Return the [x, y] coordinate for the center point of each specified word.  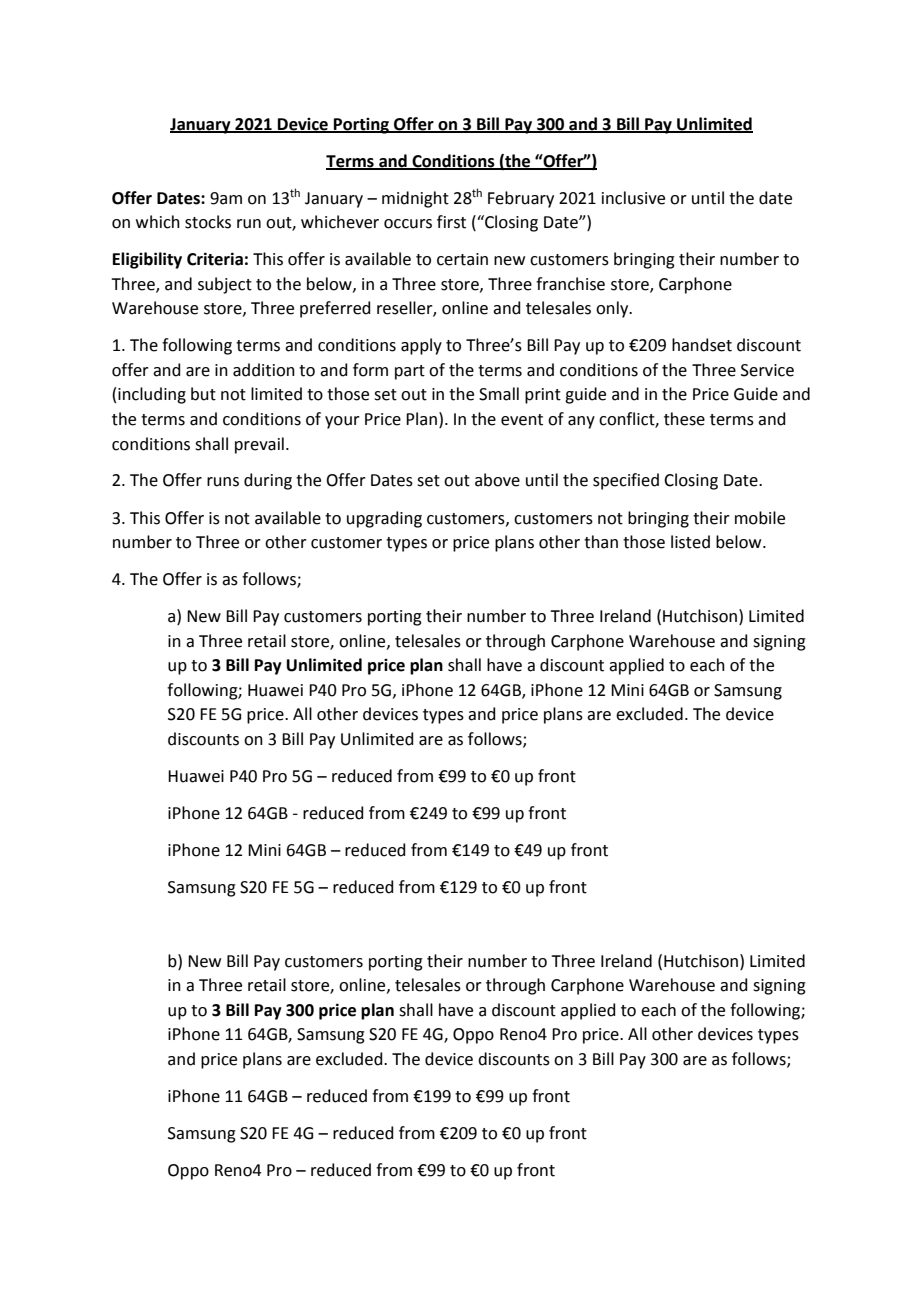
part [410, 372]
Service [767, 370]
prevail [259, 445]
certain [462, 259]
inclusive [633, 198]
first [451, 222]
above [497, 480]
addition [264, 370]
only [613, 309]
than [601, 542]
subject [225, 285]
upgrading [384, 519]
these [684, 419]
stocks [208, 222]
